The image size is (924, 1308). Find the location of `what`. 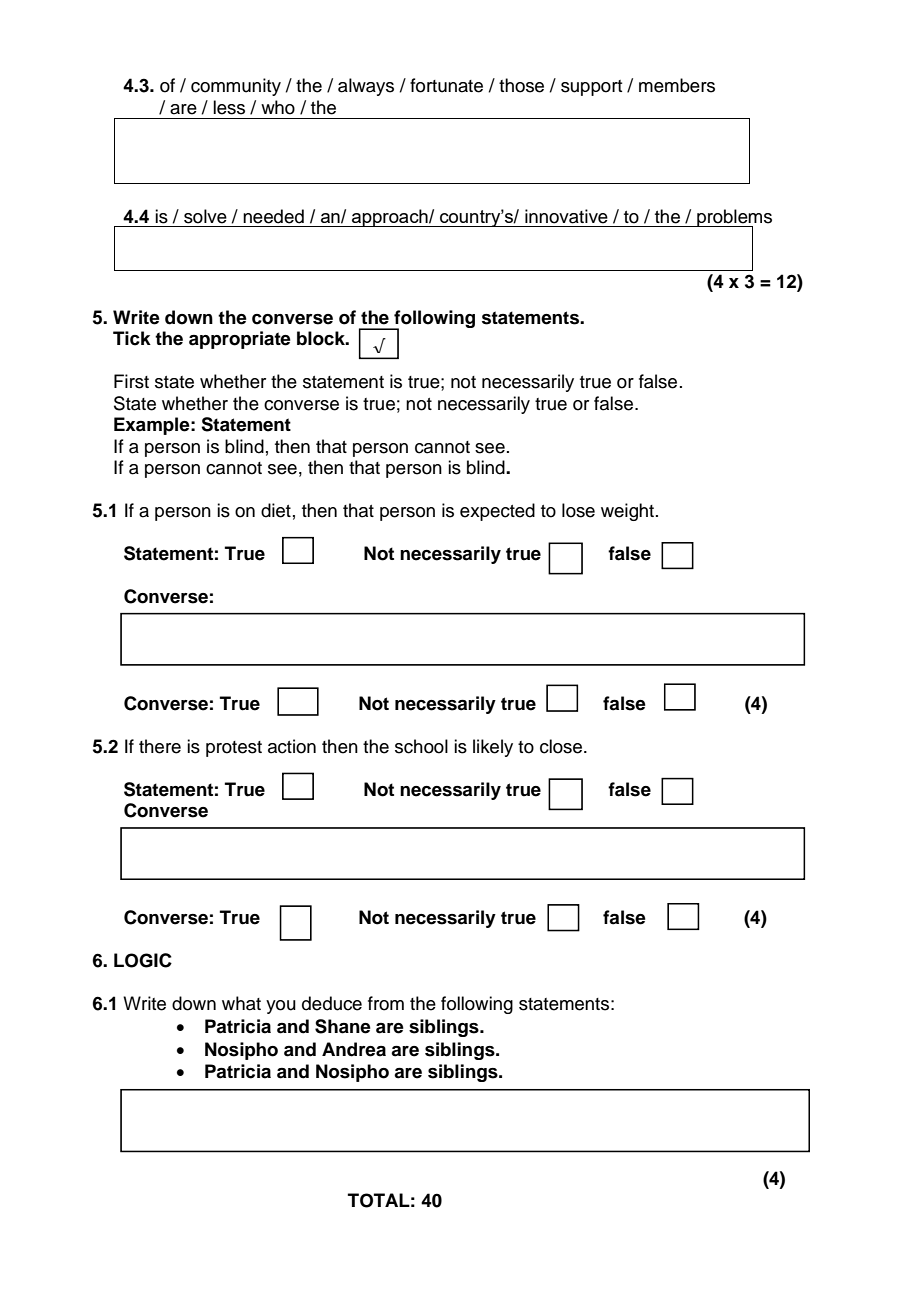

what is located at coordinates (241, 1003).
